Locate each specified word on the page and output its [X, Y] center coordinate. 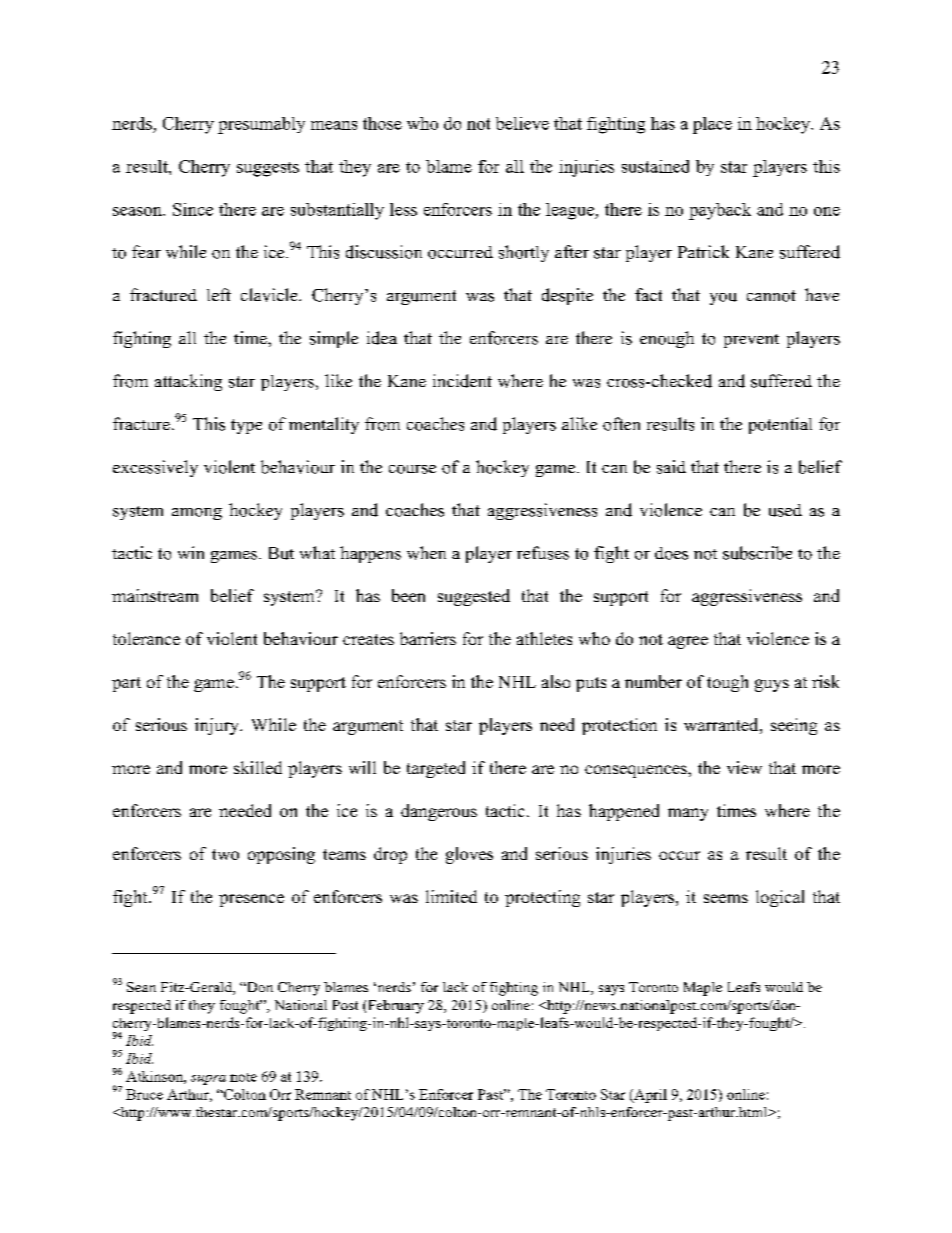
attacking [188, 382]
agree [688, 642]
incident [462, 381]
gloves [469, 855]
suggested [474, 597]
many [688, 814]
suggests [268, 169]
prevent [751, 341]
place [712, 125]
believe [522, 123]
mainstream [155, 595]
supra [208, 1080]
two [225, 854]
